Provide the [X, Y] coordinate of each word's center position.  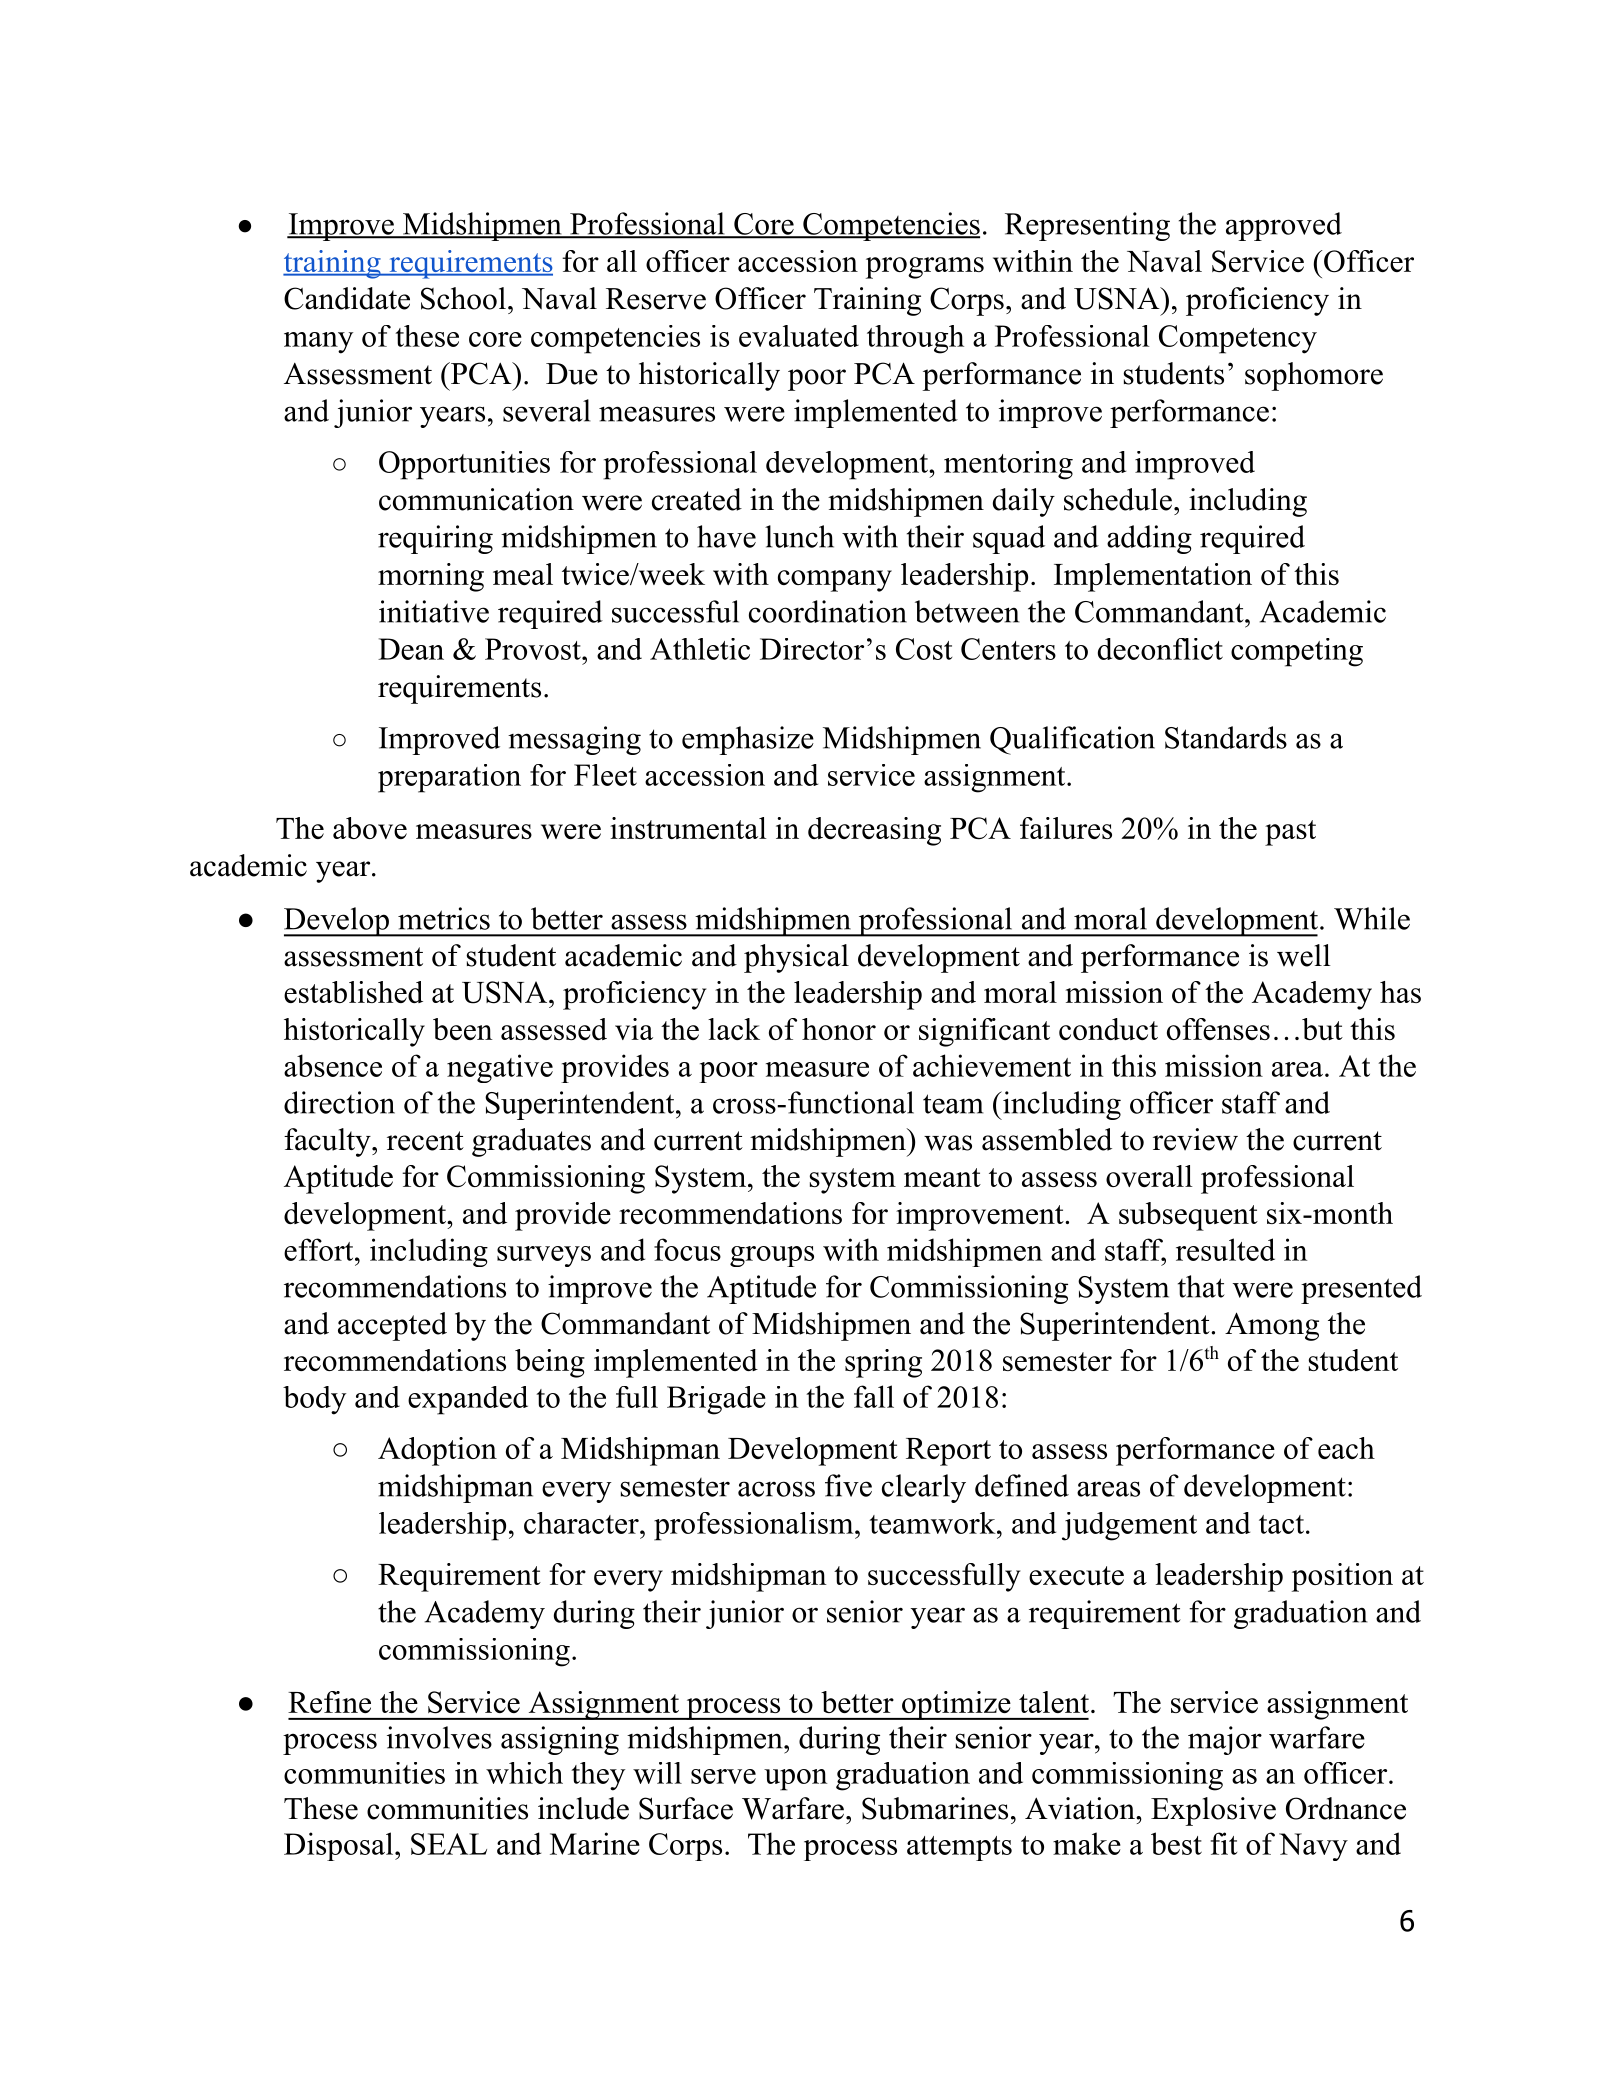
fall [874, 1396]
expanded [468, 1400]
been [463, 1029]
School [463, 298]
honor [839, 1029]
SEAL [449, 1844]
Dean [411, 649]
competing [1297, 652]
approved [1284, 226]
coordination [828, 611]
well [1304, 955]
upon [795, 1780]
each [1346, 1448]
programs [925, 268]
